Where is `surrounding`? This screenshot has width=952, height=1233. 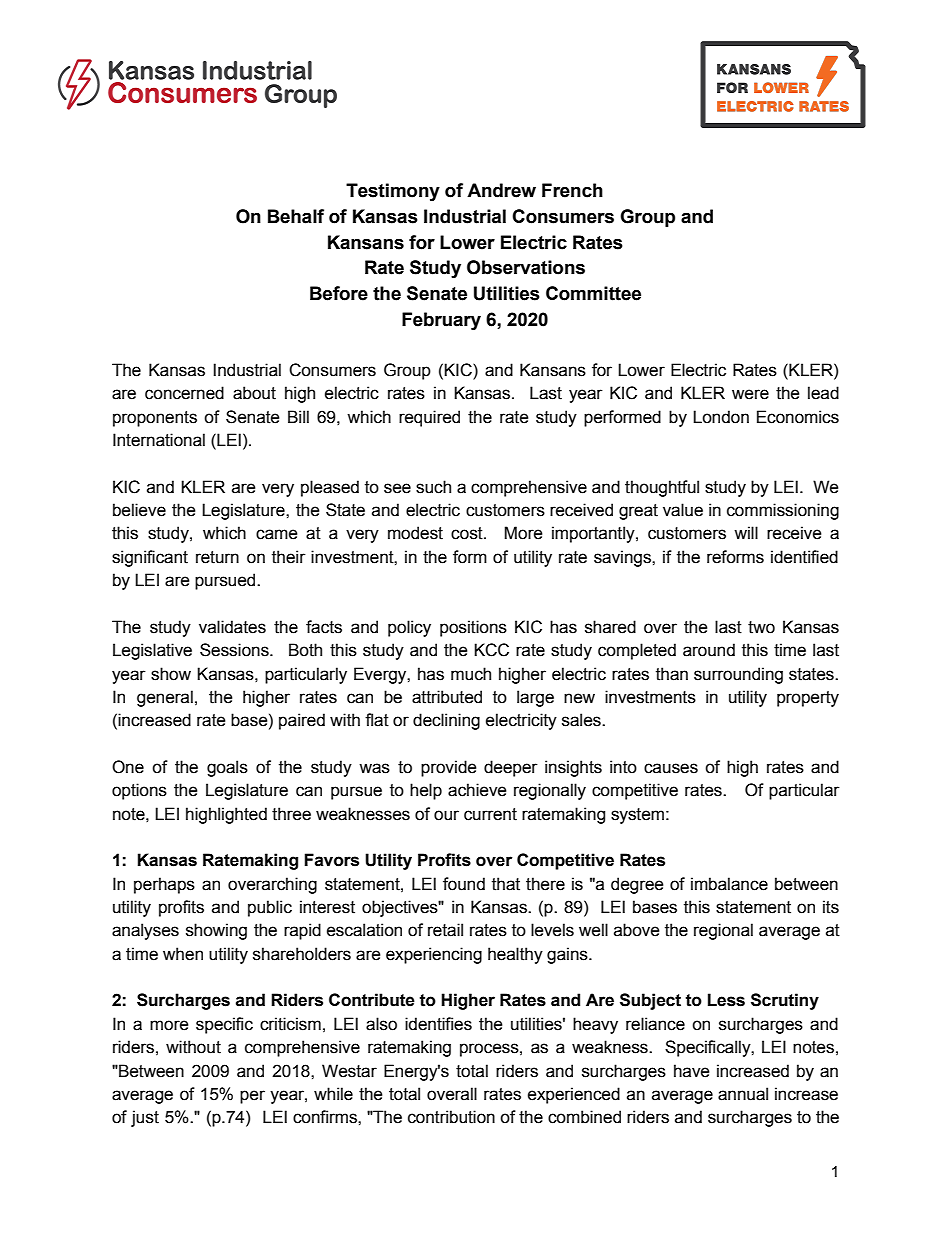 surrounding is located at coordinates (738, 675).
